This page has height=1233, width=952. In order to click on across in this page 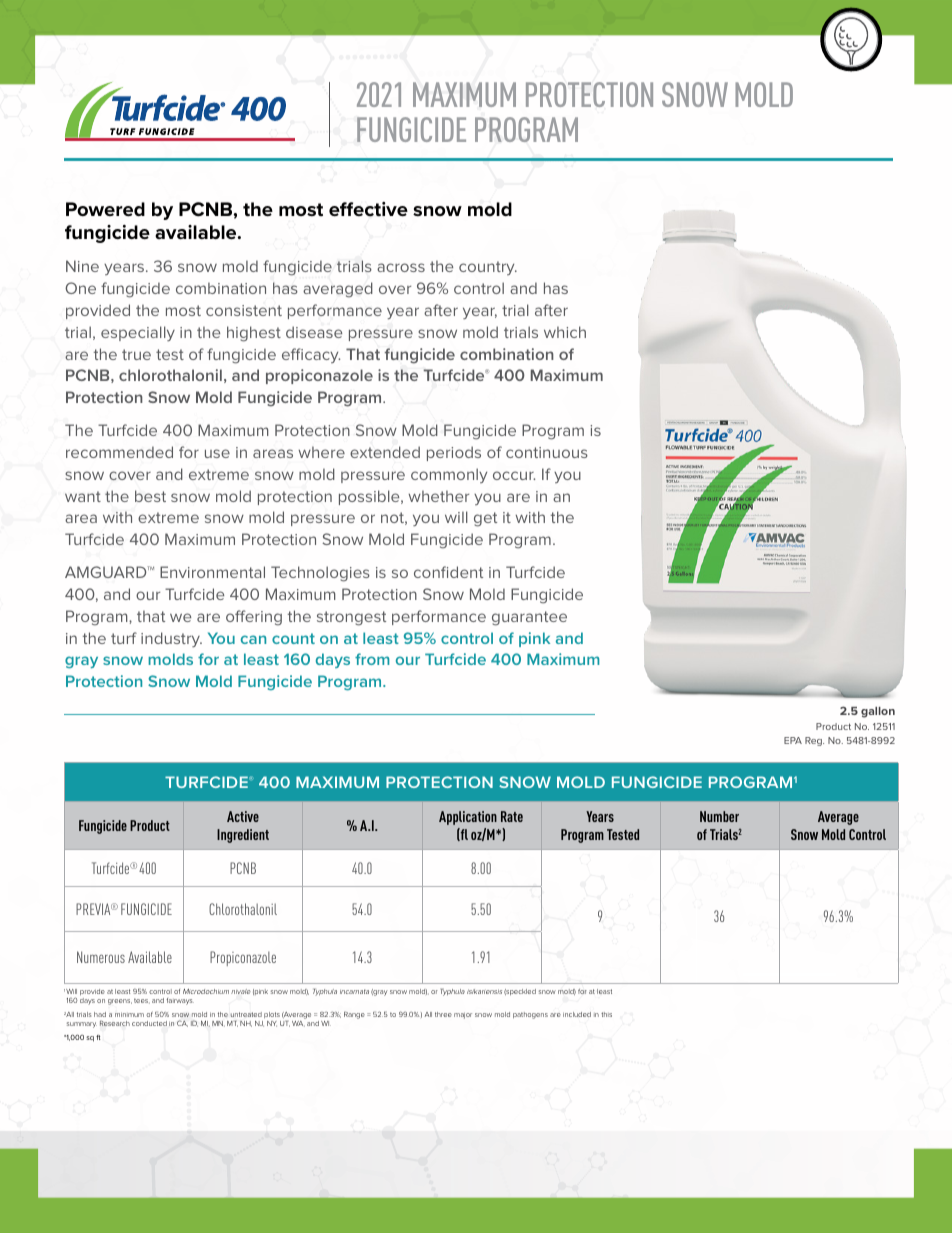, I will do `click(401, 267)`.
